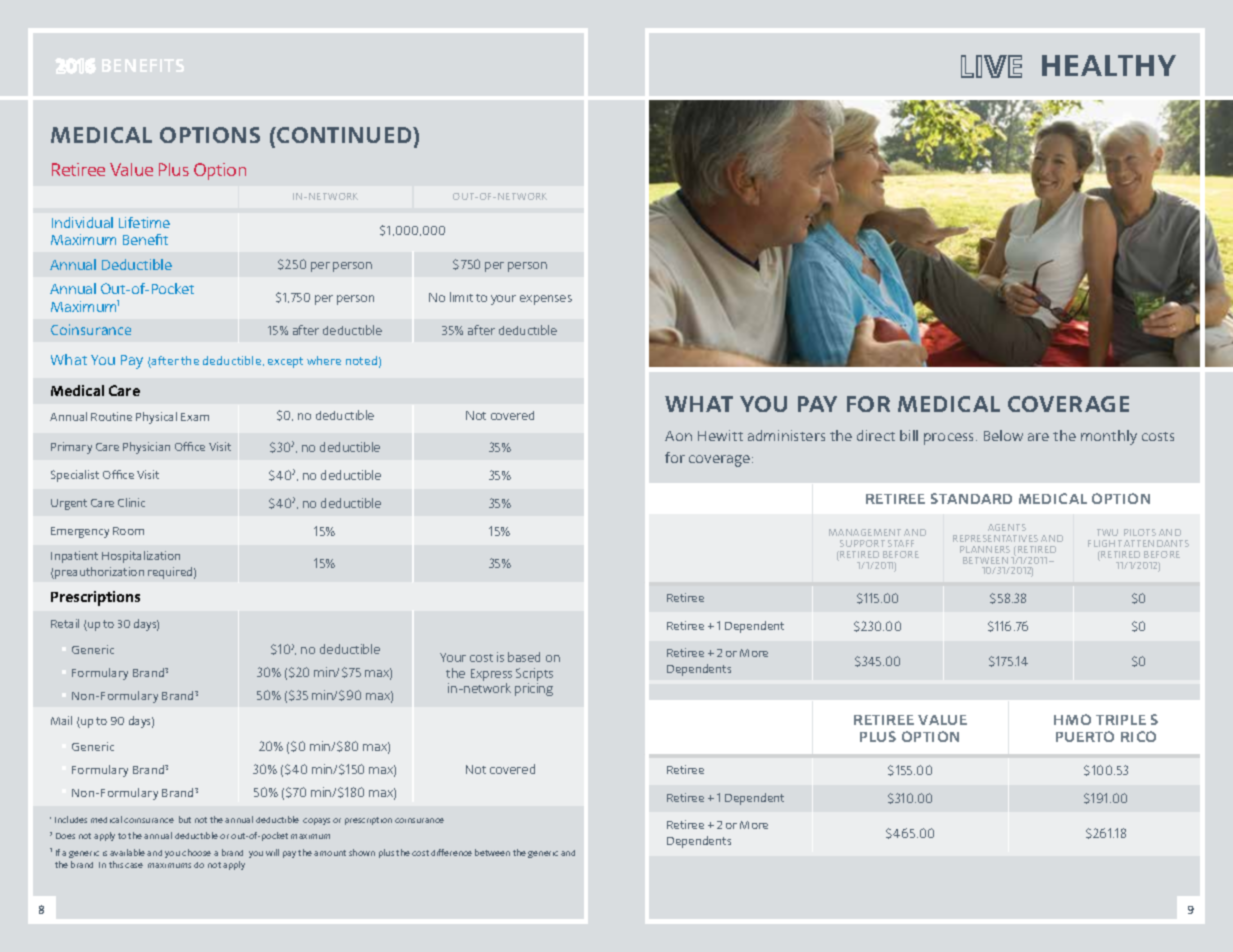 The height and width of the screenshot is (952, 1233). What do you see at coordinates (524, 657) in the screenshot?
I see `based` at bounding box center [524, 657].
